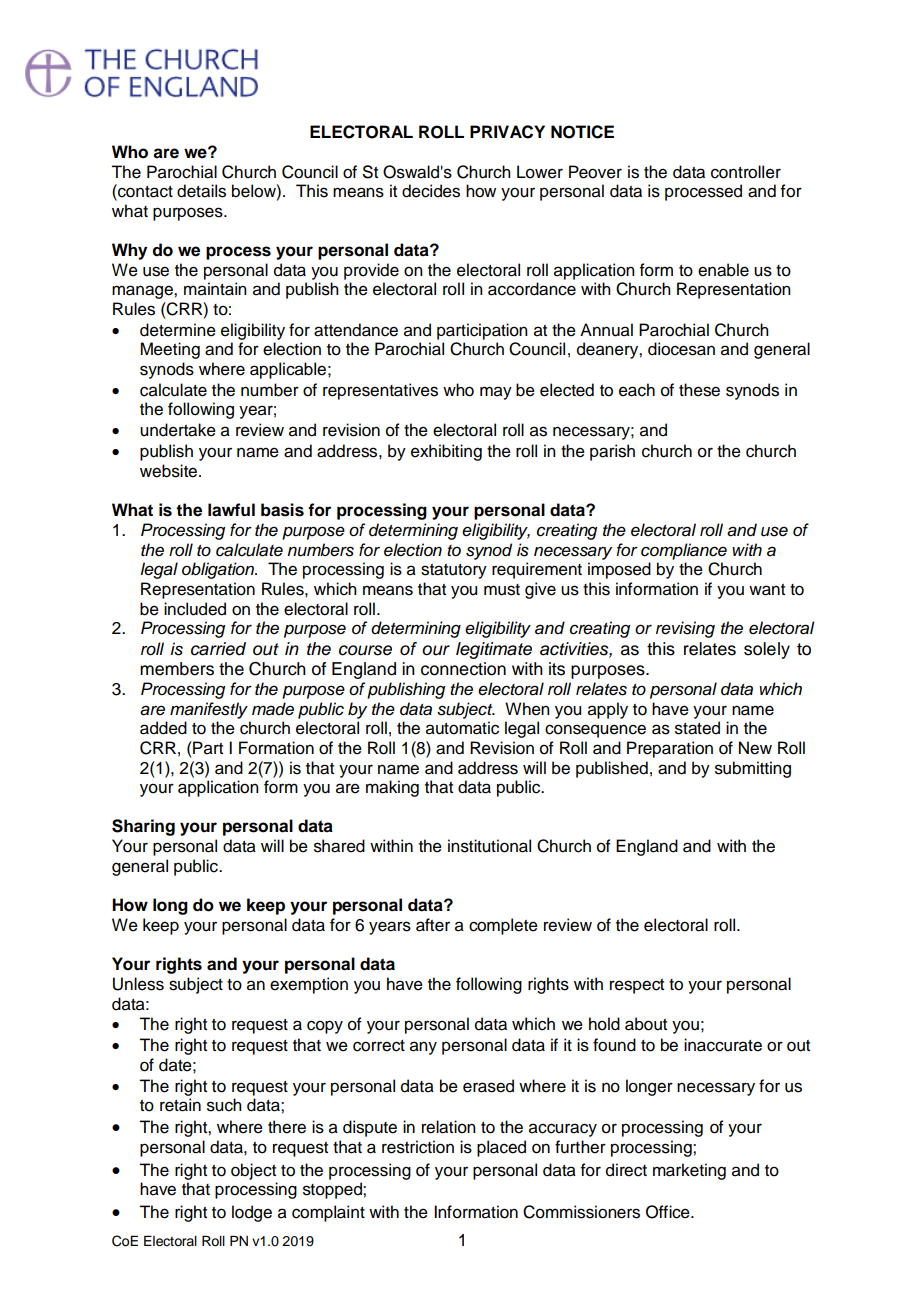  What do you see at coordinates (431, 191) in the screenshot?
I see `decides` at bounding box center [431, 191].
